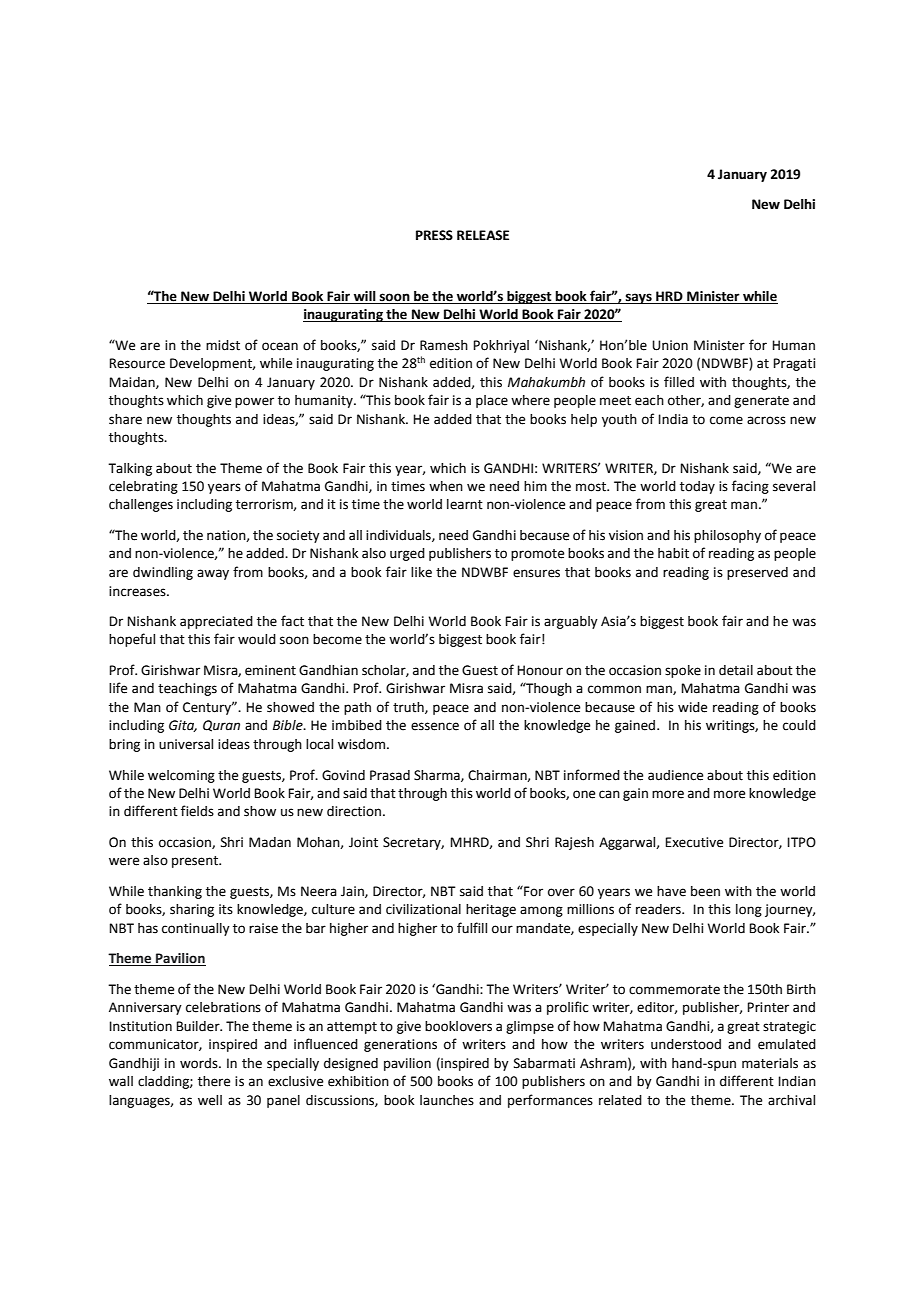 The width and height of the document is (924, 1308). Describe the element at coordinates (639, 298) in the document. I see `says` at that location.
